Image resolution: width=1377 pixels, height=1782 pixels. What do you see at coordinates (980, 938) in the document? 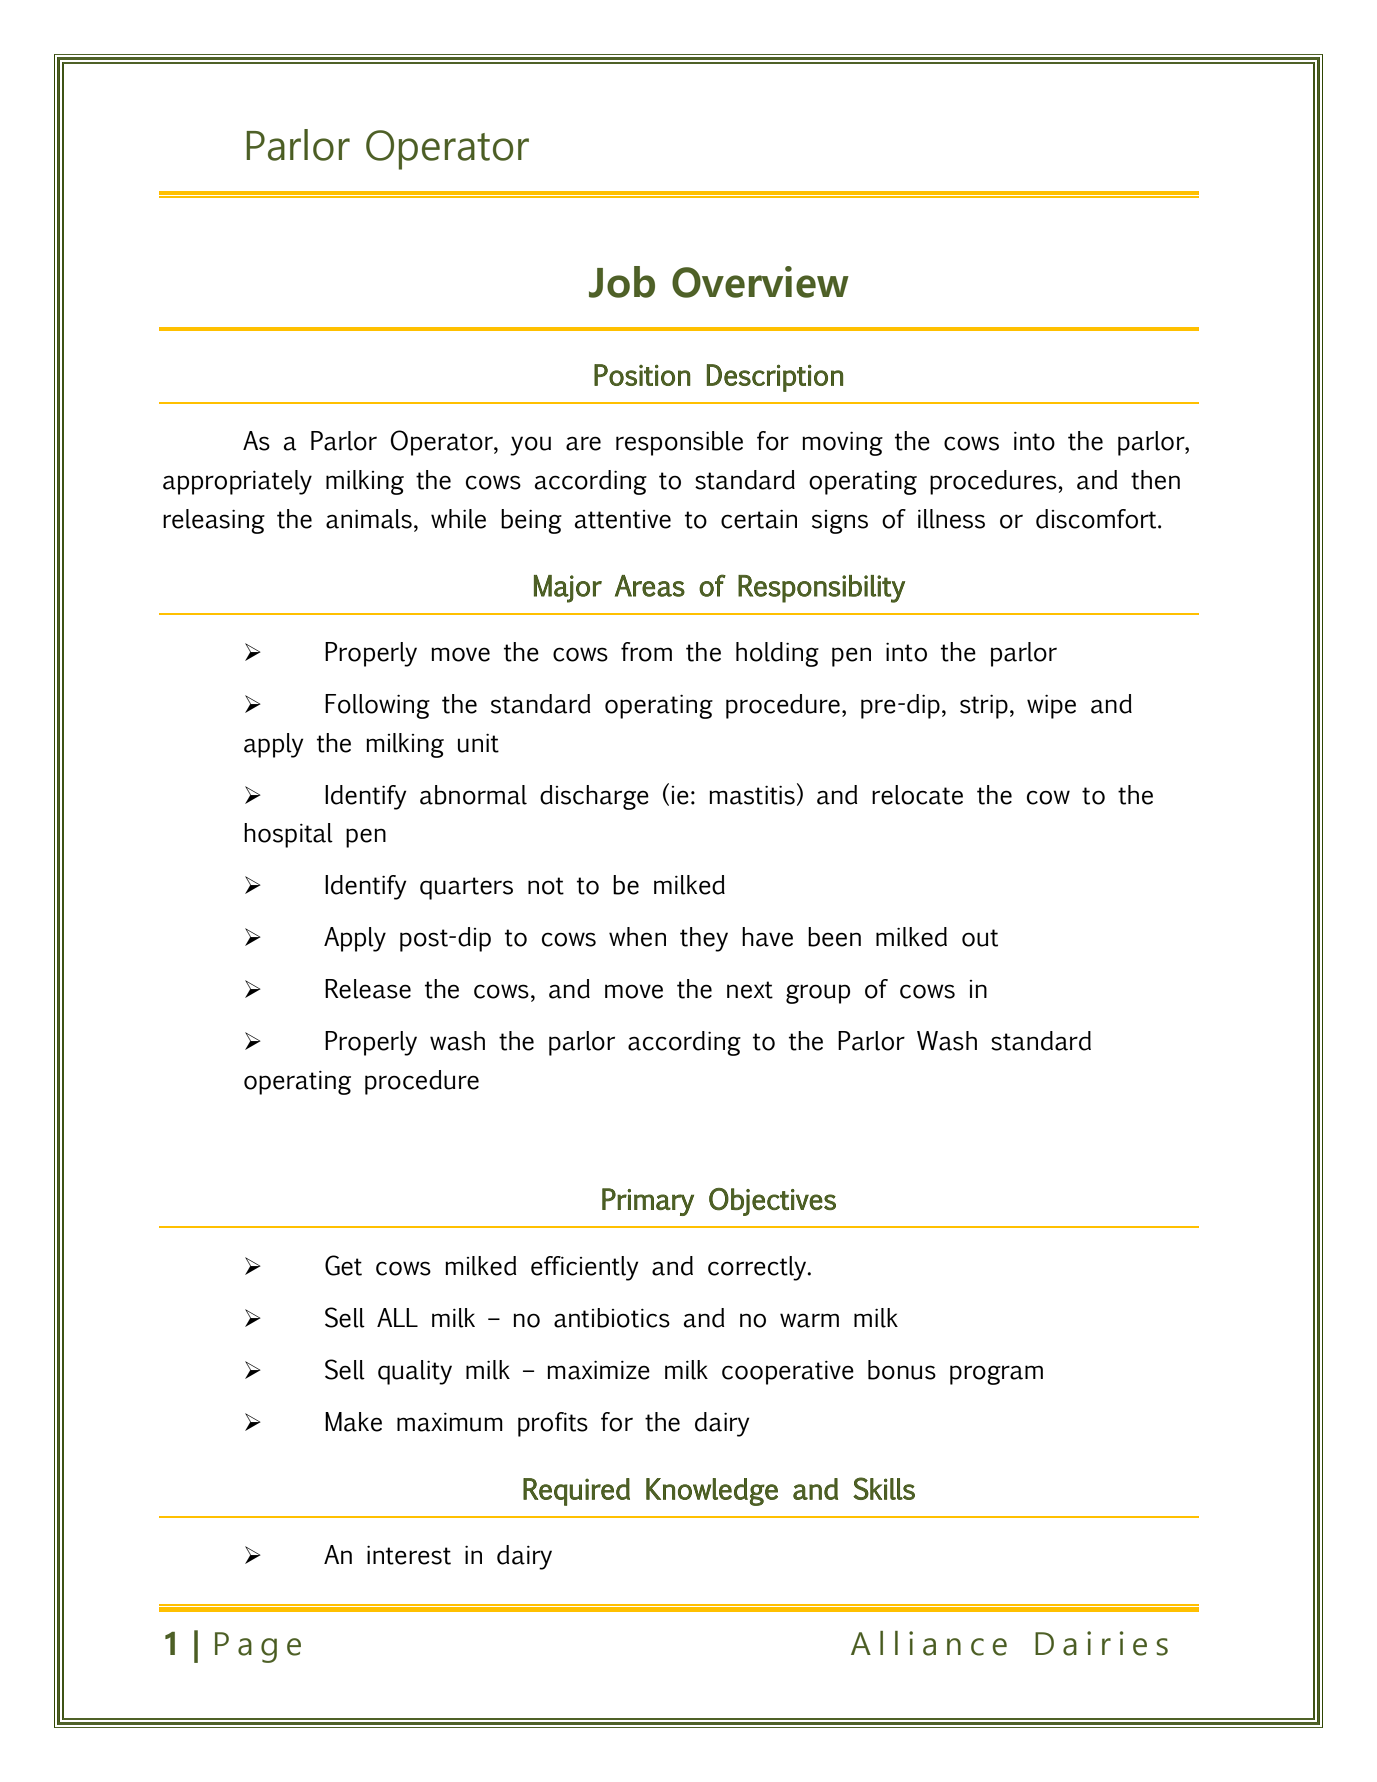
I see `out` at bounding box center [980, 938].
